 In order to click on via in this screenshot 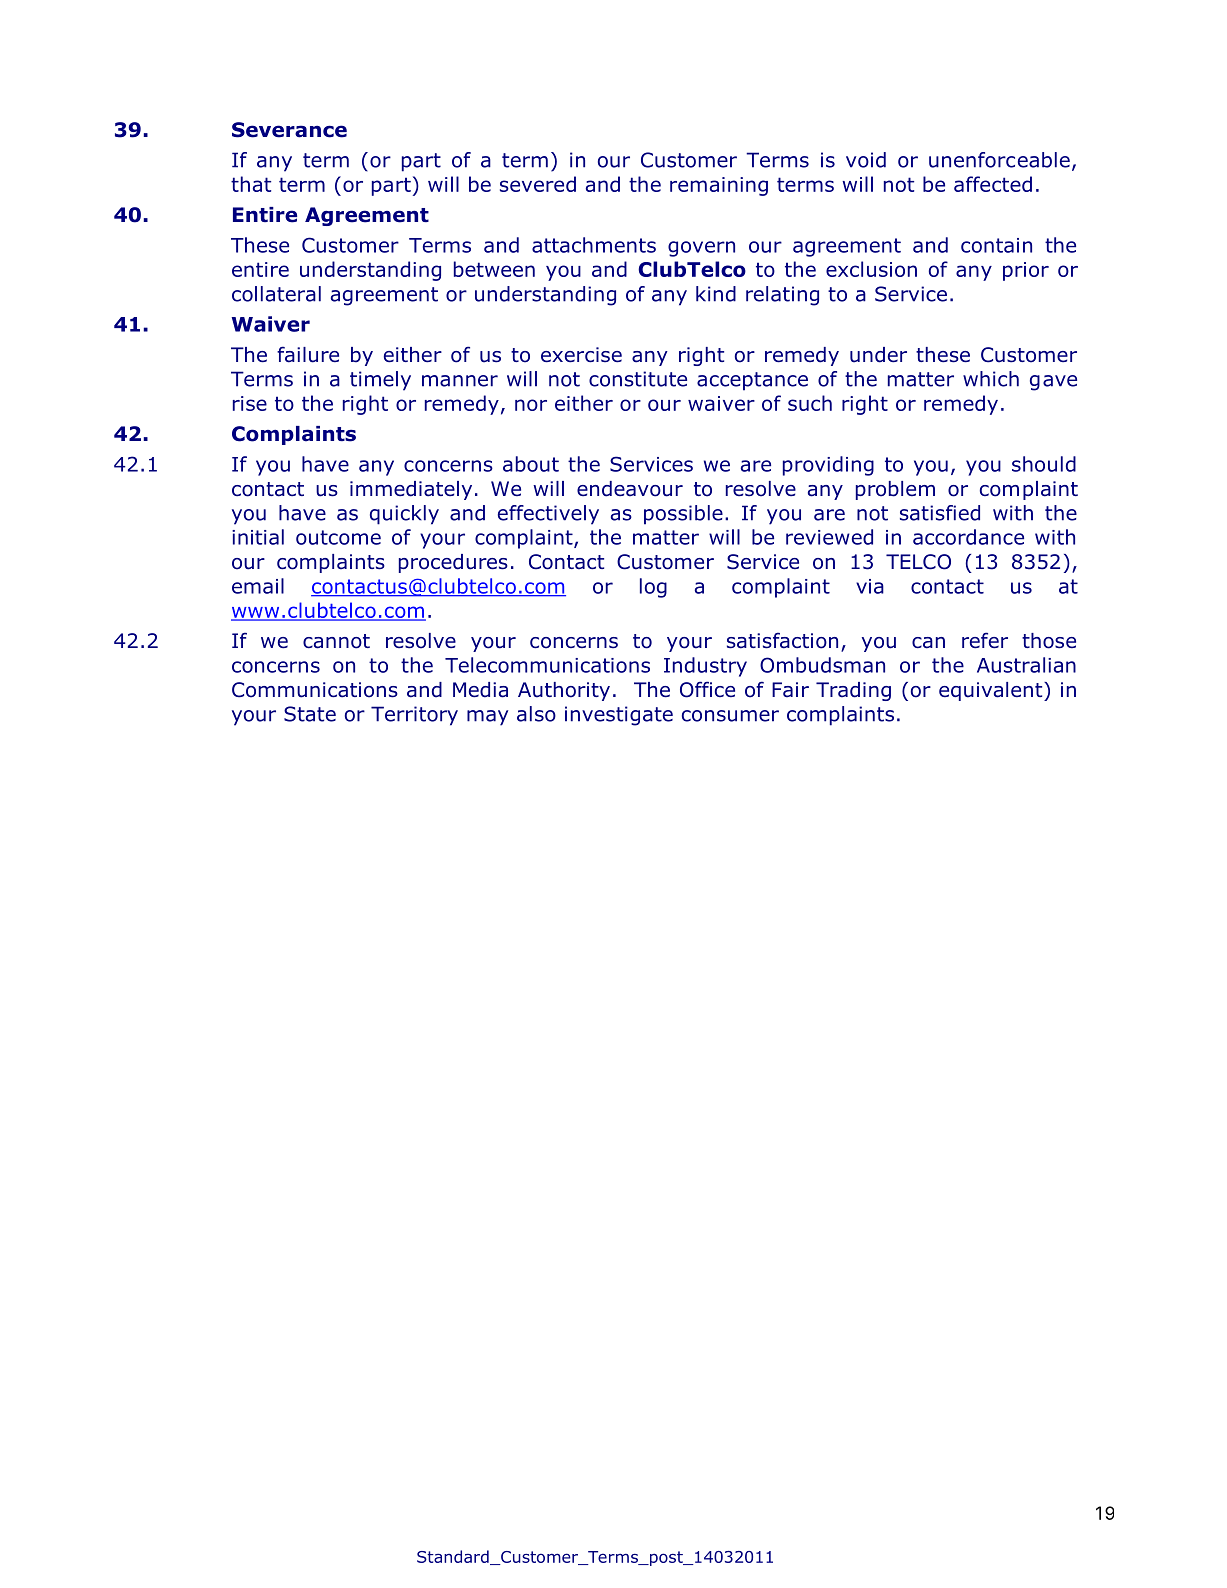, I will do `click(870, 586)`.
